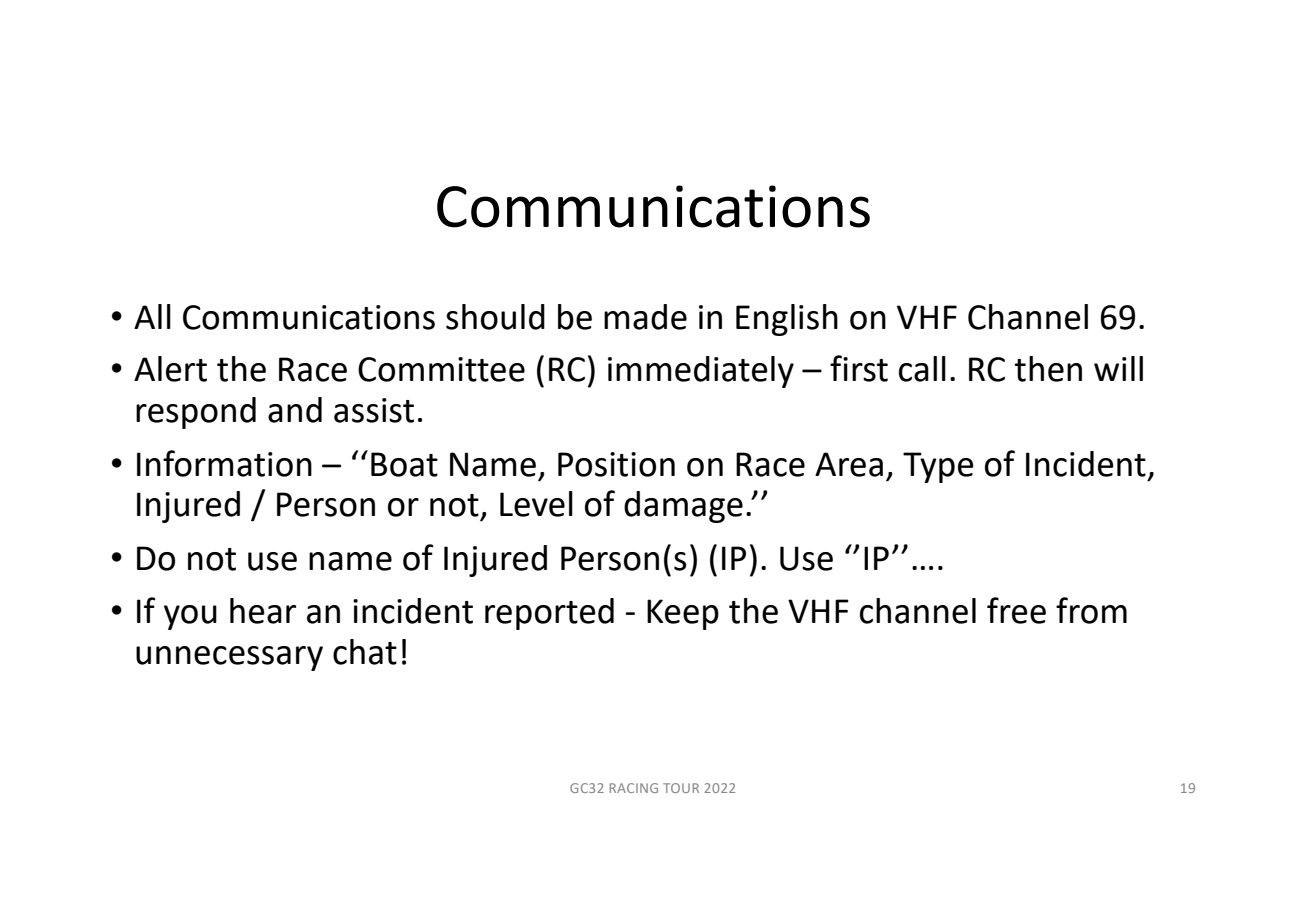 Image resolution: width=1308 pixels, height=924 pixels. Describe the element at coordinates (634, 788) in the document. I see `RACING` at that location.
